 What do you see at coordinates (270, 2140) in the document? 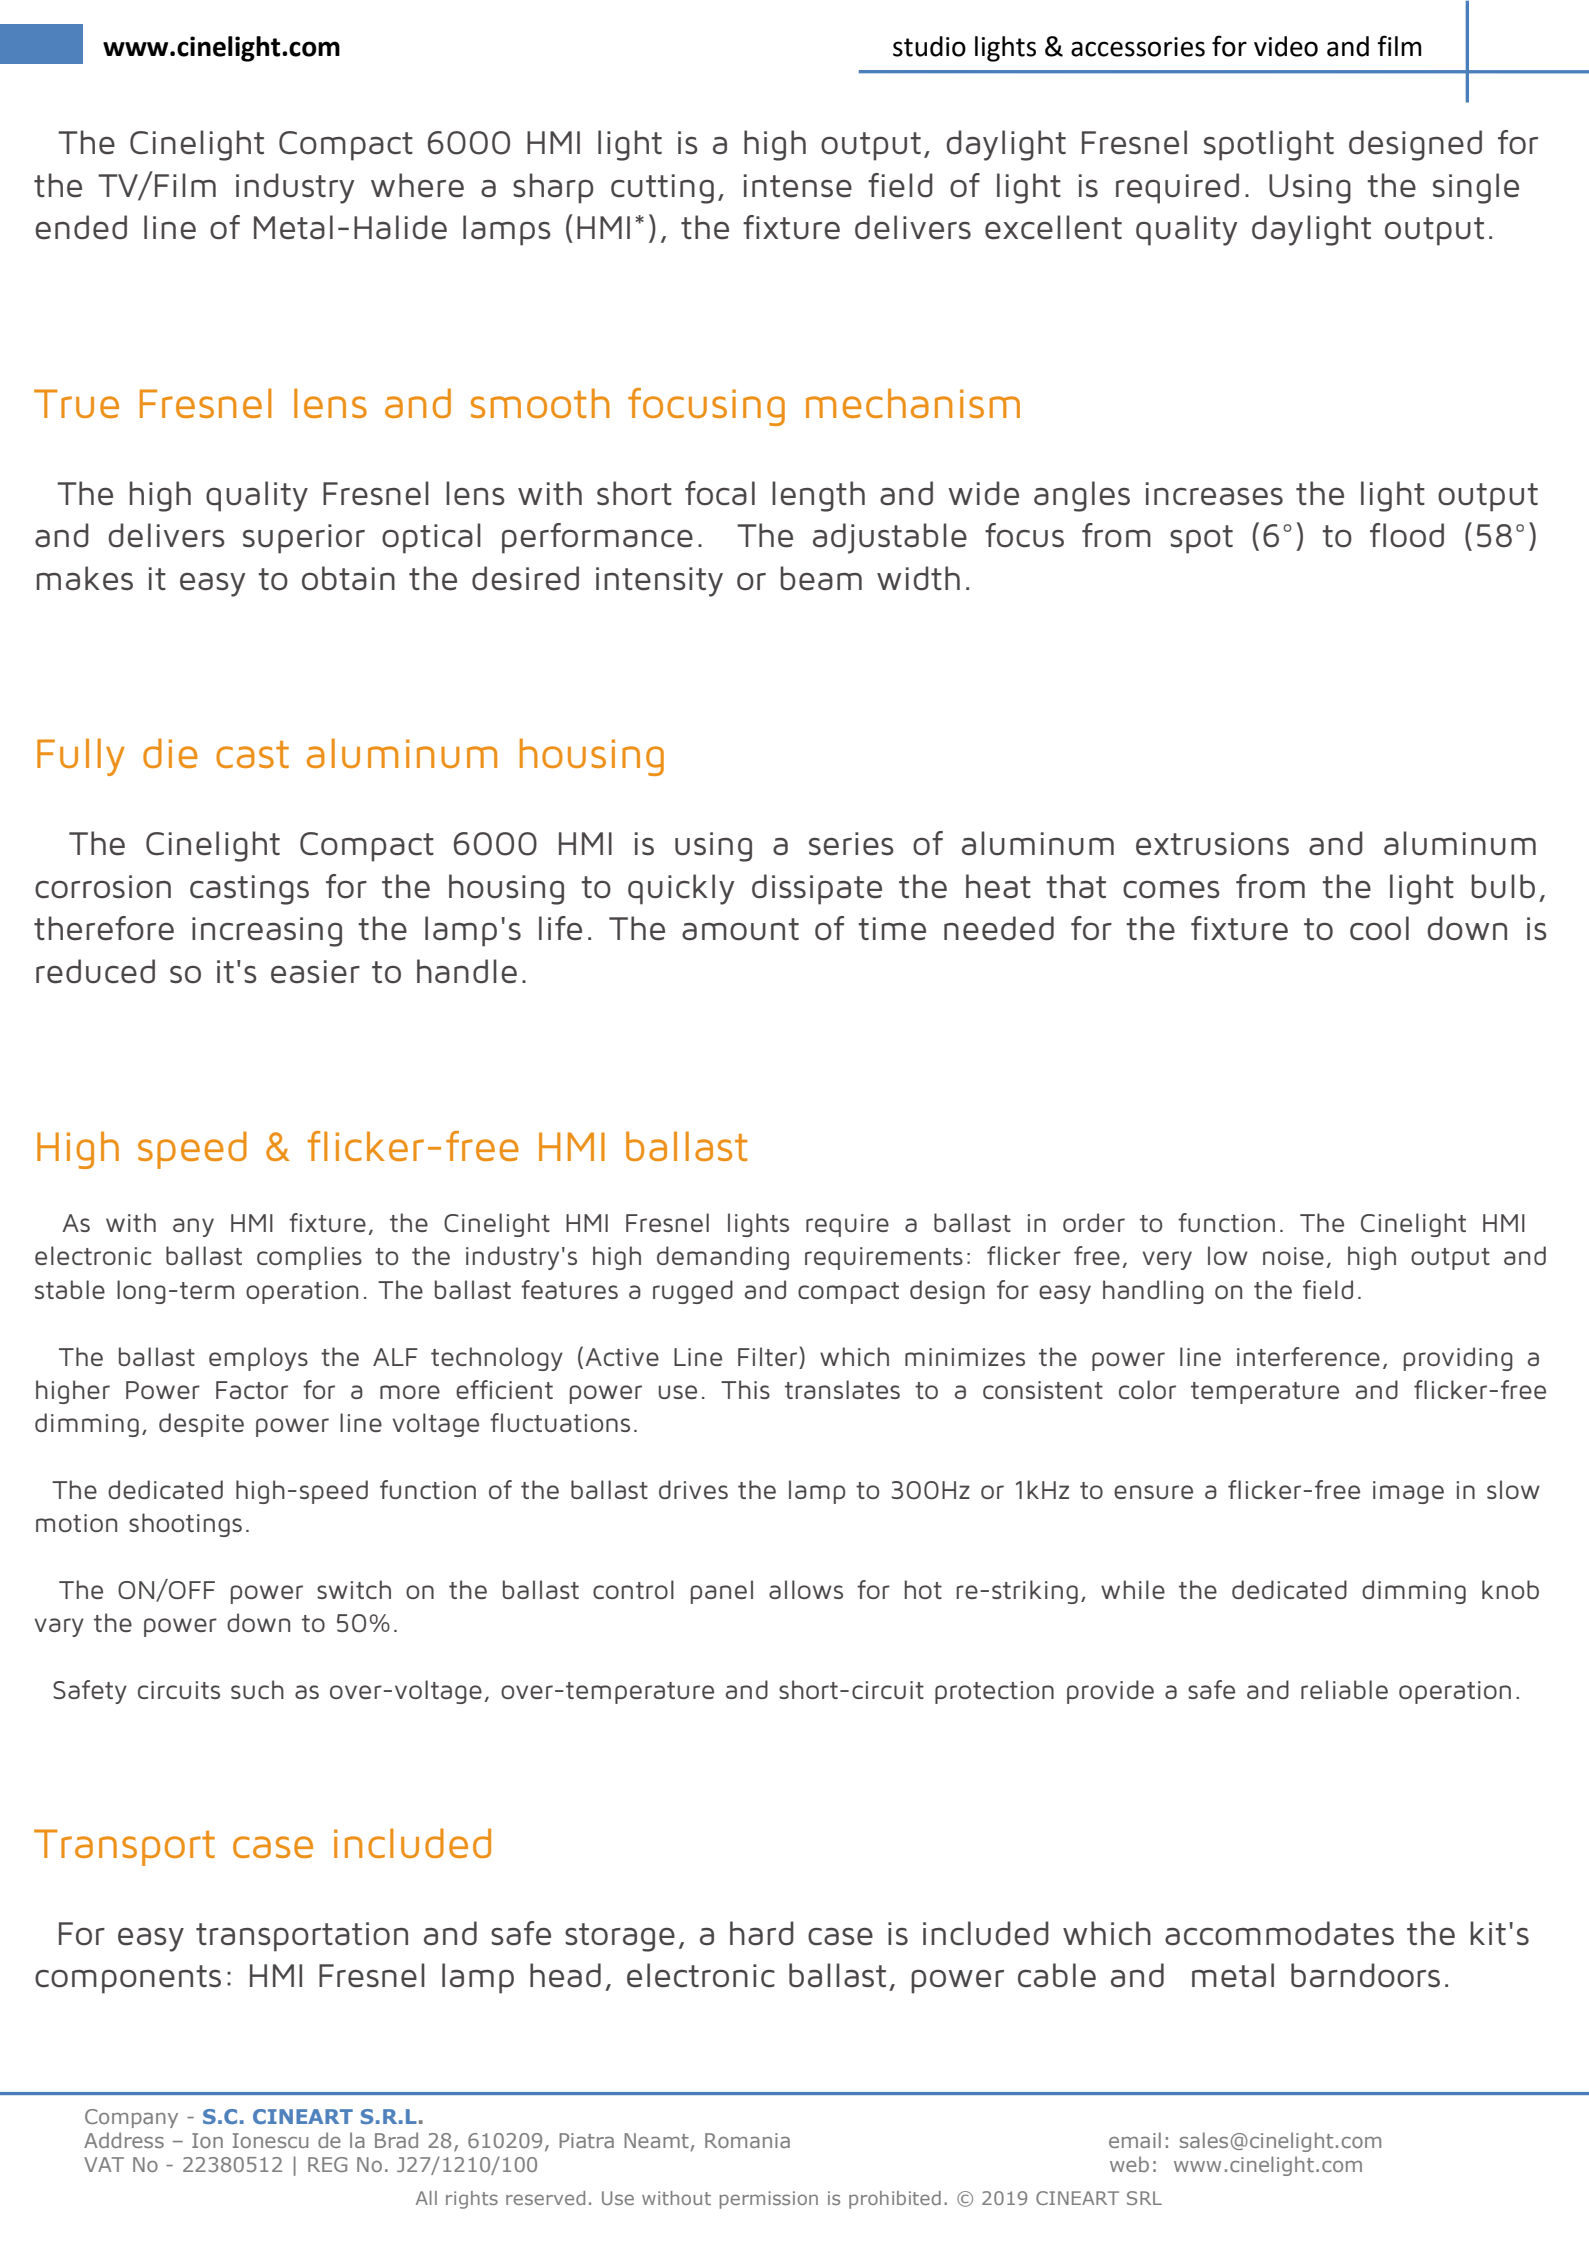
I see `Ionescu` at bounding box center [270, 2140].
